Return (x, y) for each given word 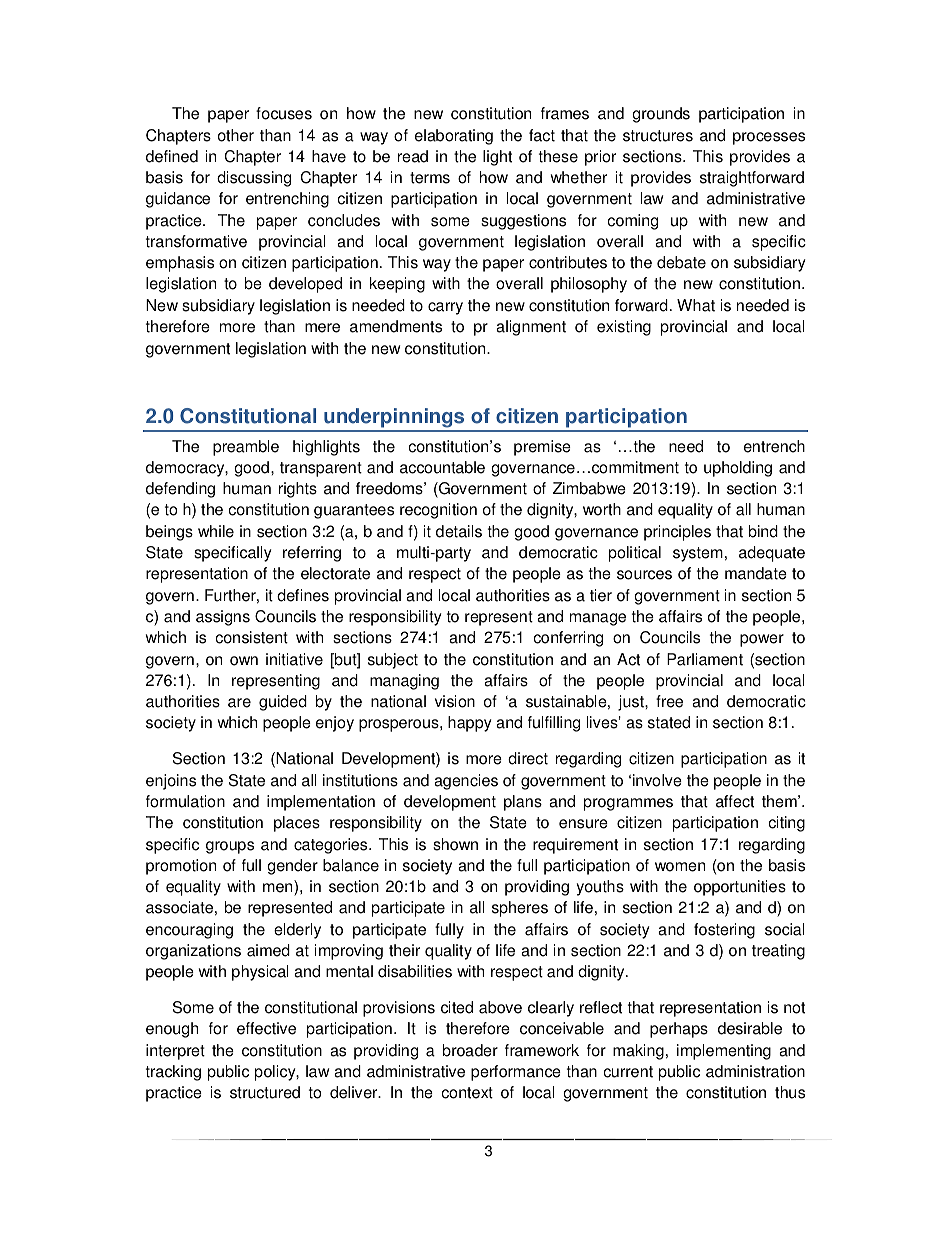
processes (769, 138)
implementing (724, 1052)
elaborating (454, 137)
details (459, 531)
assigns (223, 618)
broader (470, 1050)
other (236, 135)
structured (265, 1092)
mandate (756, 573)
